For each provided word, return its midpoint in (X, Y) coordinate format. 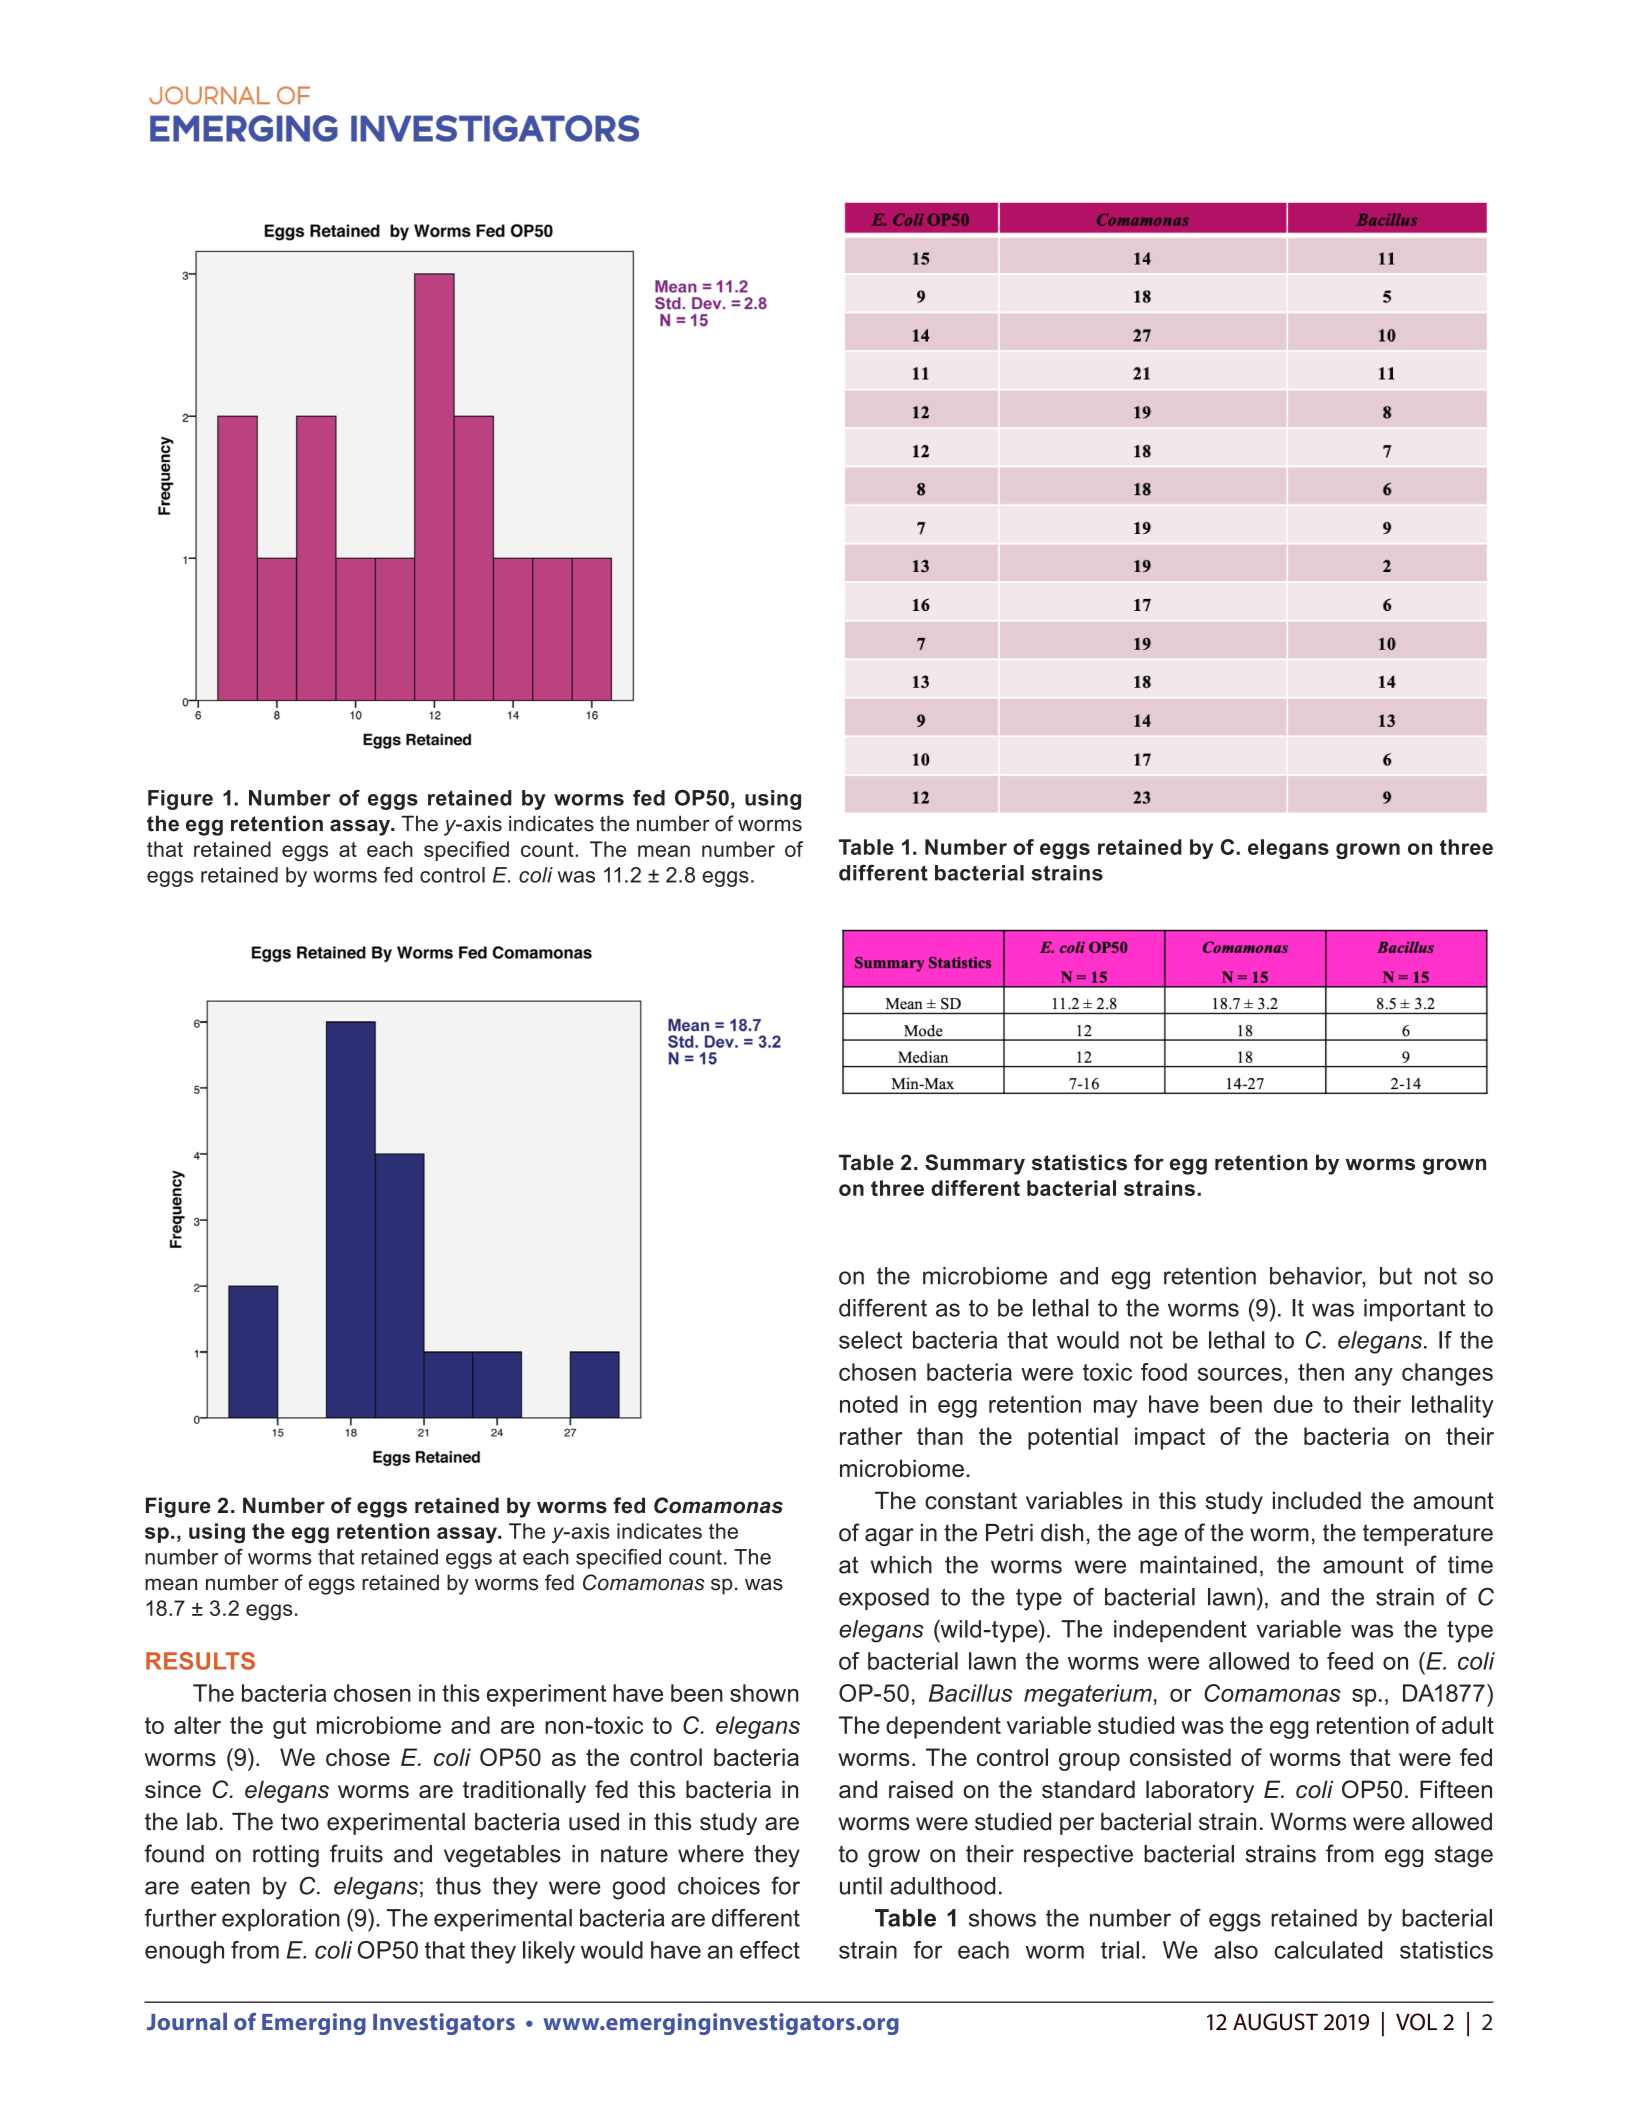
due (1293, 1404)
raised (921, 1789)
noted (869, 1404)
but (1396, 1276)
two (300, 1822)
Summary (975, 1164)
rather (871, 1436)
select (870, 1340)
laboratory (1200, 1791)
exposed (884, 1599)
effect (770, 1950)
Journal (187, 2021)
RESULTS (200, 1661)
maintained (1198, 1565)
